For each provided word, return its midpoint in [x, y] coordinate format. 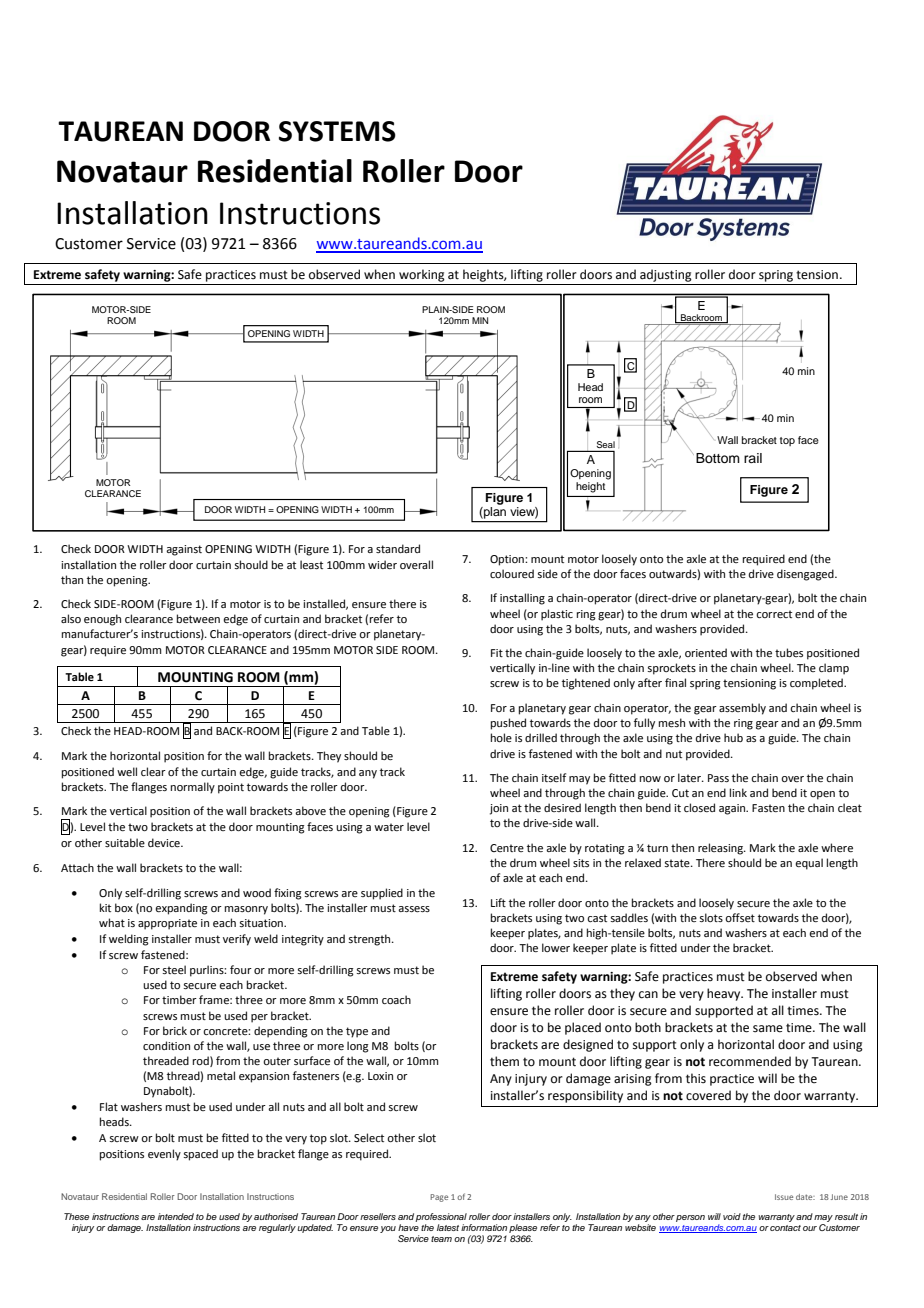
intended [176, 1216]
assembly [742, 709]
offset [740, 917]
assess [414, 909]
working [422, 275]
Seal [604, 446]
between [198, 618]
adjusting [666, 275]
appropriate [167, 924]
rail [753, 458]
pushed [508, 724]
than [72, 579]
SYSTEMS [337, 131]
